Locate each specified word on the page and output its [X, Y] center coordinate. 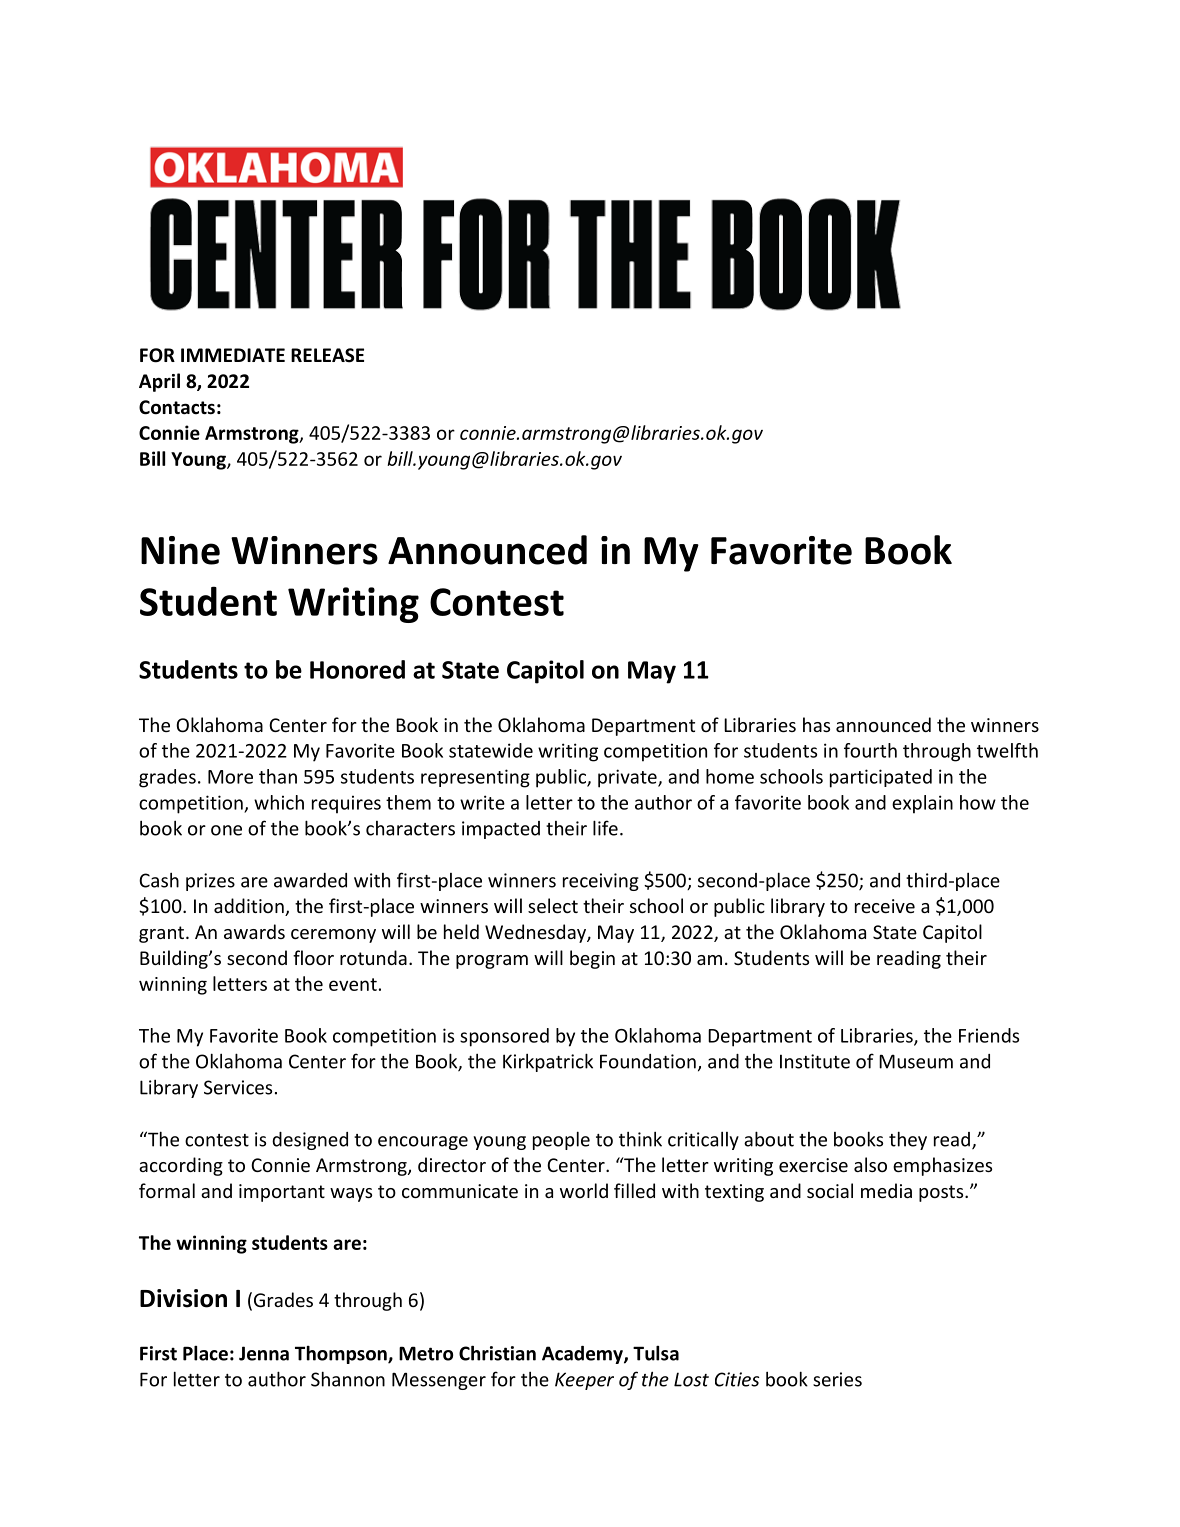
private [628, 778]
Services [238, 1087]
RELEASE [327, 355]
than [278, 776]
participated [881, 778]
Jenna [264, 1353]
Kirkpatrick [548, 1062]
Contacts [177, 407]
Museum [916, 1061]
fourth [870, 750]
